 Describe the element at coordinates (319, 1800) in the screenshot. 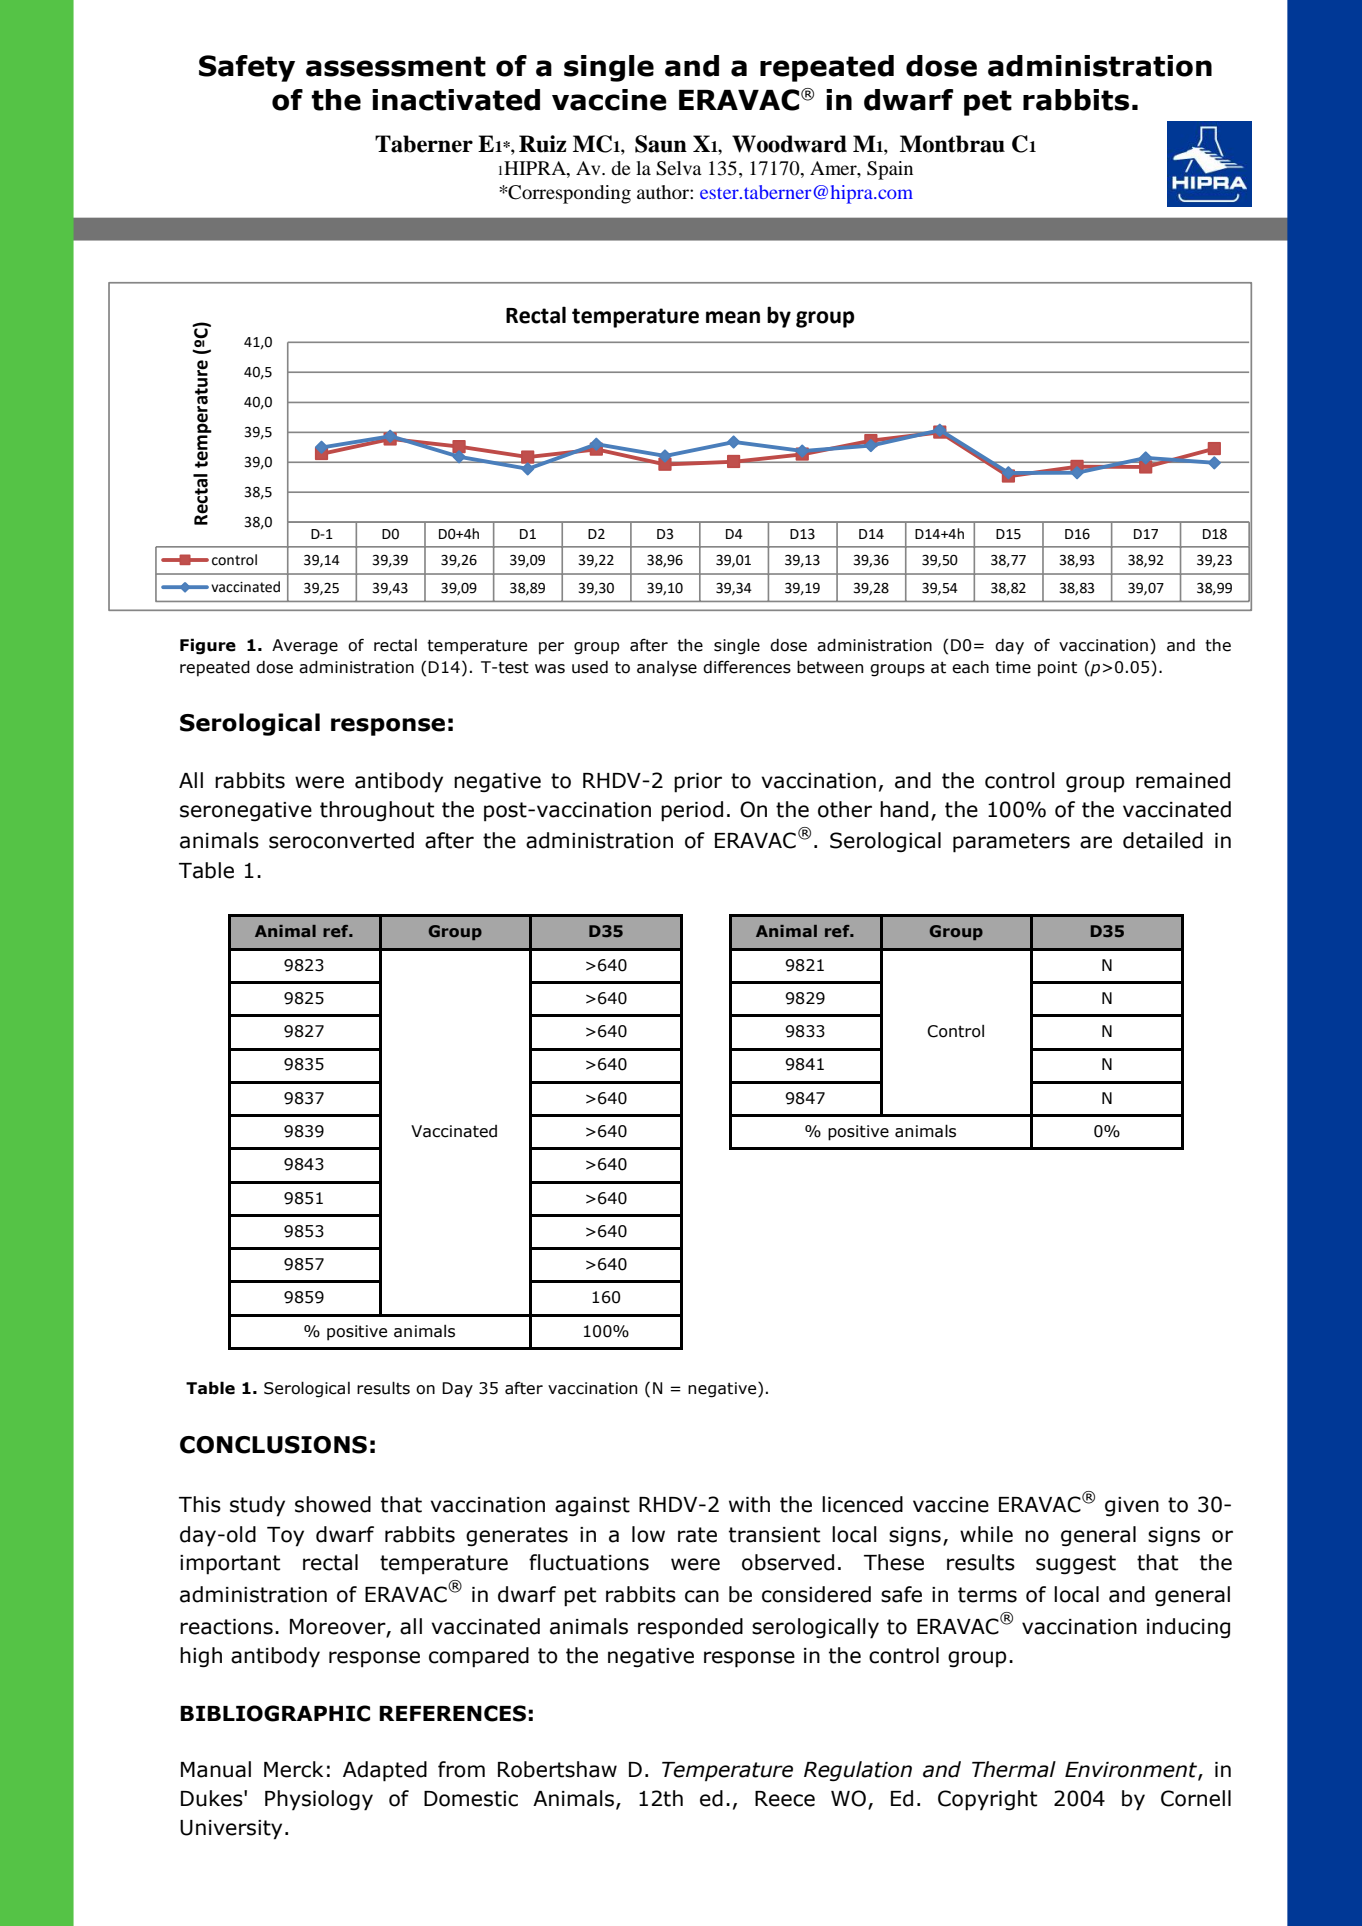

I see `Physiology` at that location.
